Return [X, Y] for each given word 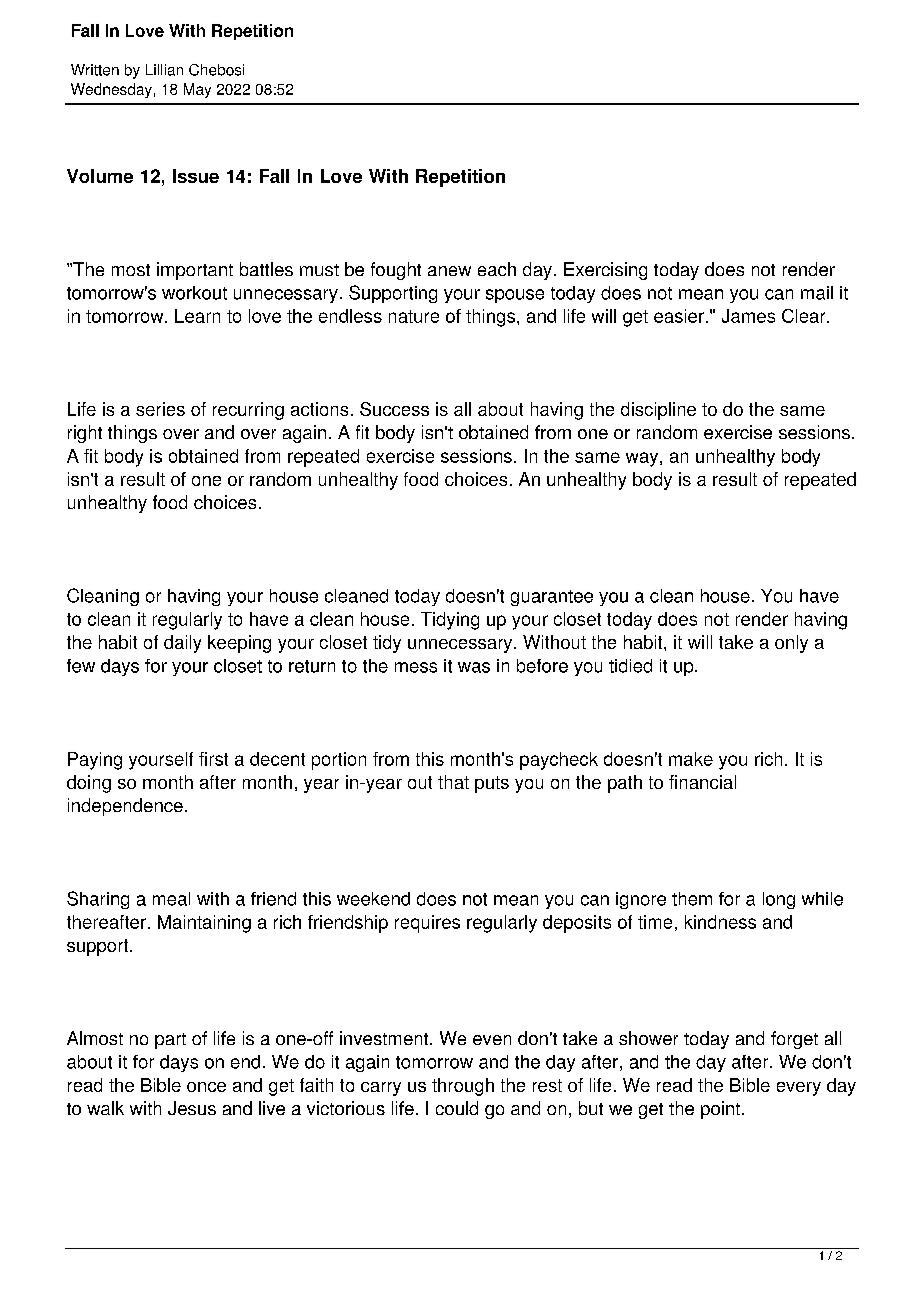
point [720, 1110]
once [206, 1087]
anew [449, 271]
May [197, 90]
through [463, 1087]
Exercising [605, 271]
